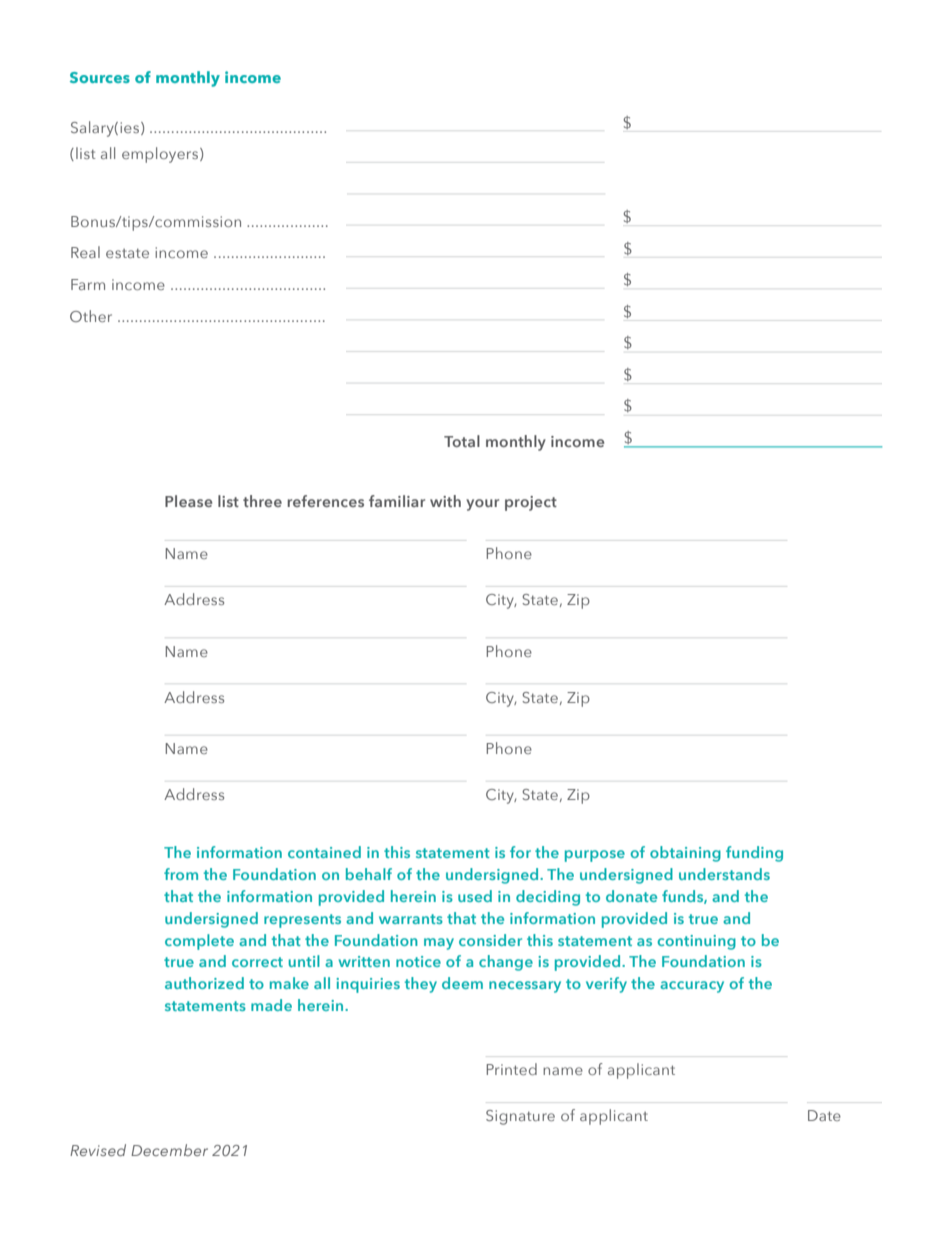 The image size is (952, 1233). What do you see at coordinates (181, 874) in the screenshot?
I see `from` at bounding box center [181, 874].
